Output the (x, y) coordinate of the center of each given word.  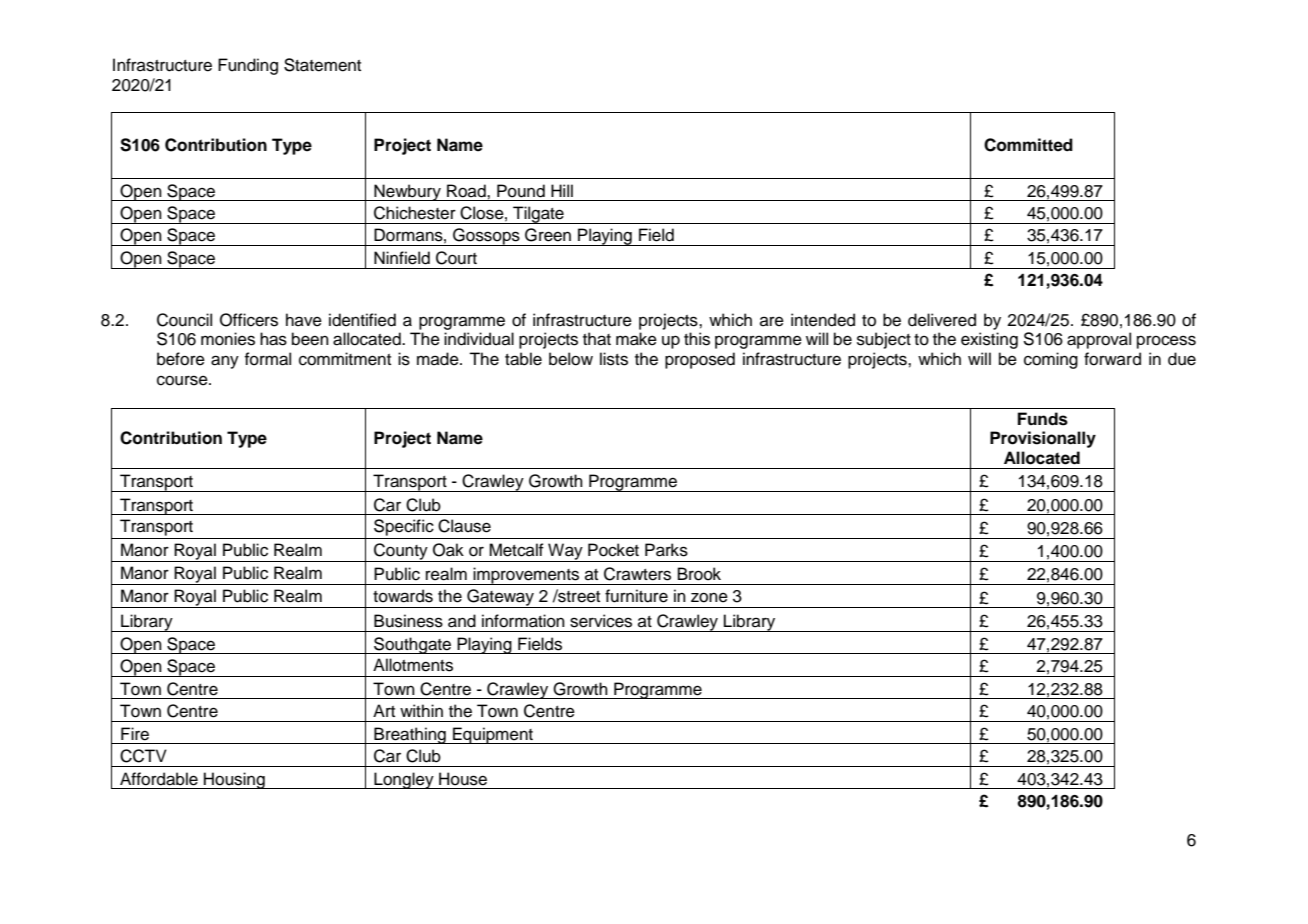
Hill (562, 190)
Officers (249, 320)
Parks (666, 550)
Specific (404, 527)
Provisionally (1043, 439)
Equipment (493, 735)
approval (1099, 340)
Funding (248, 66)
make (636, 339)
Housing (234, 780)
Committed (1028, 145)
